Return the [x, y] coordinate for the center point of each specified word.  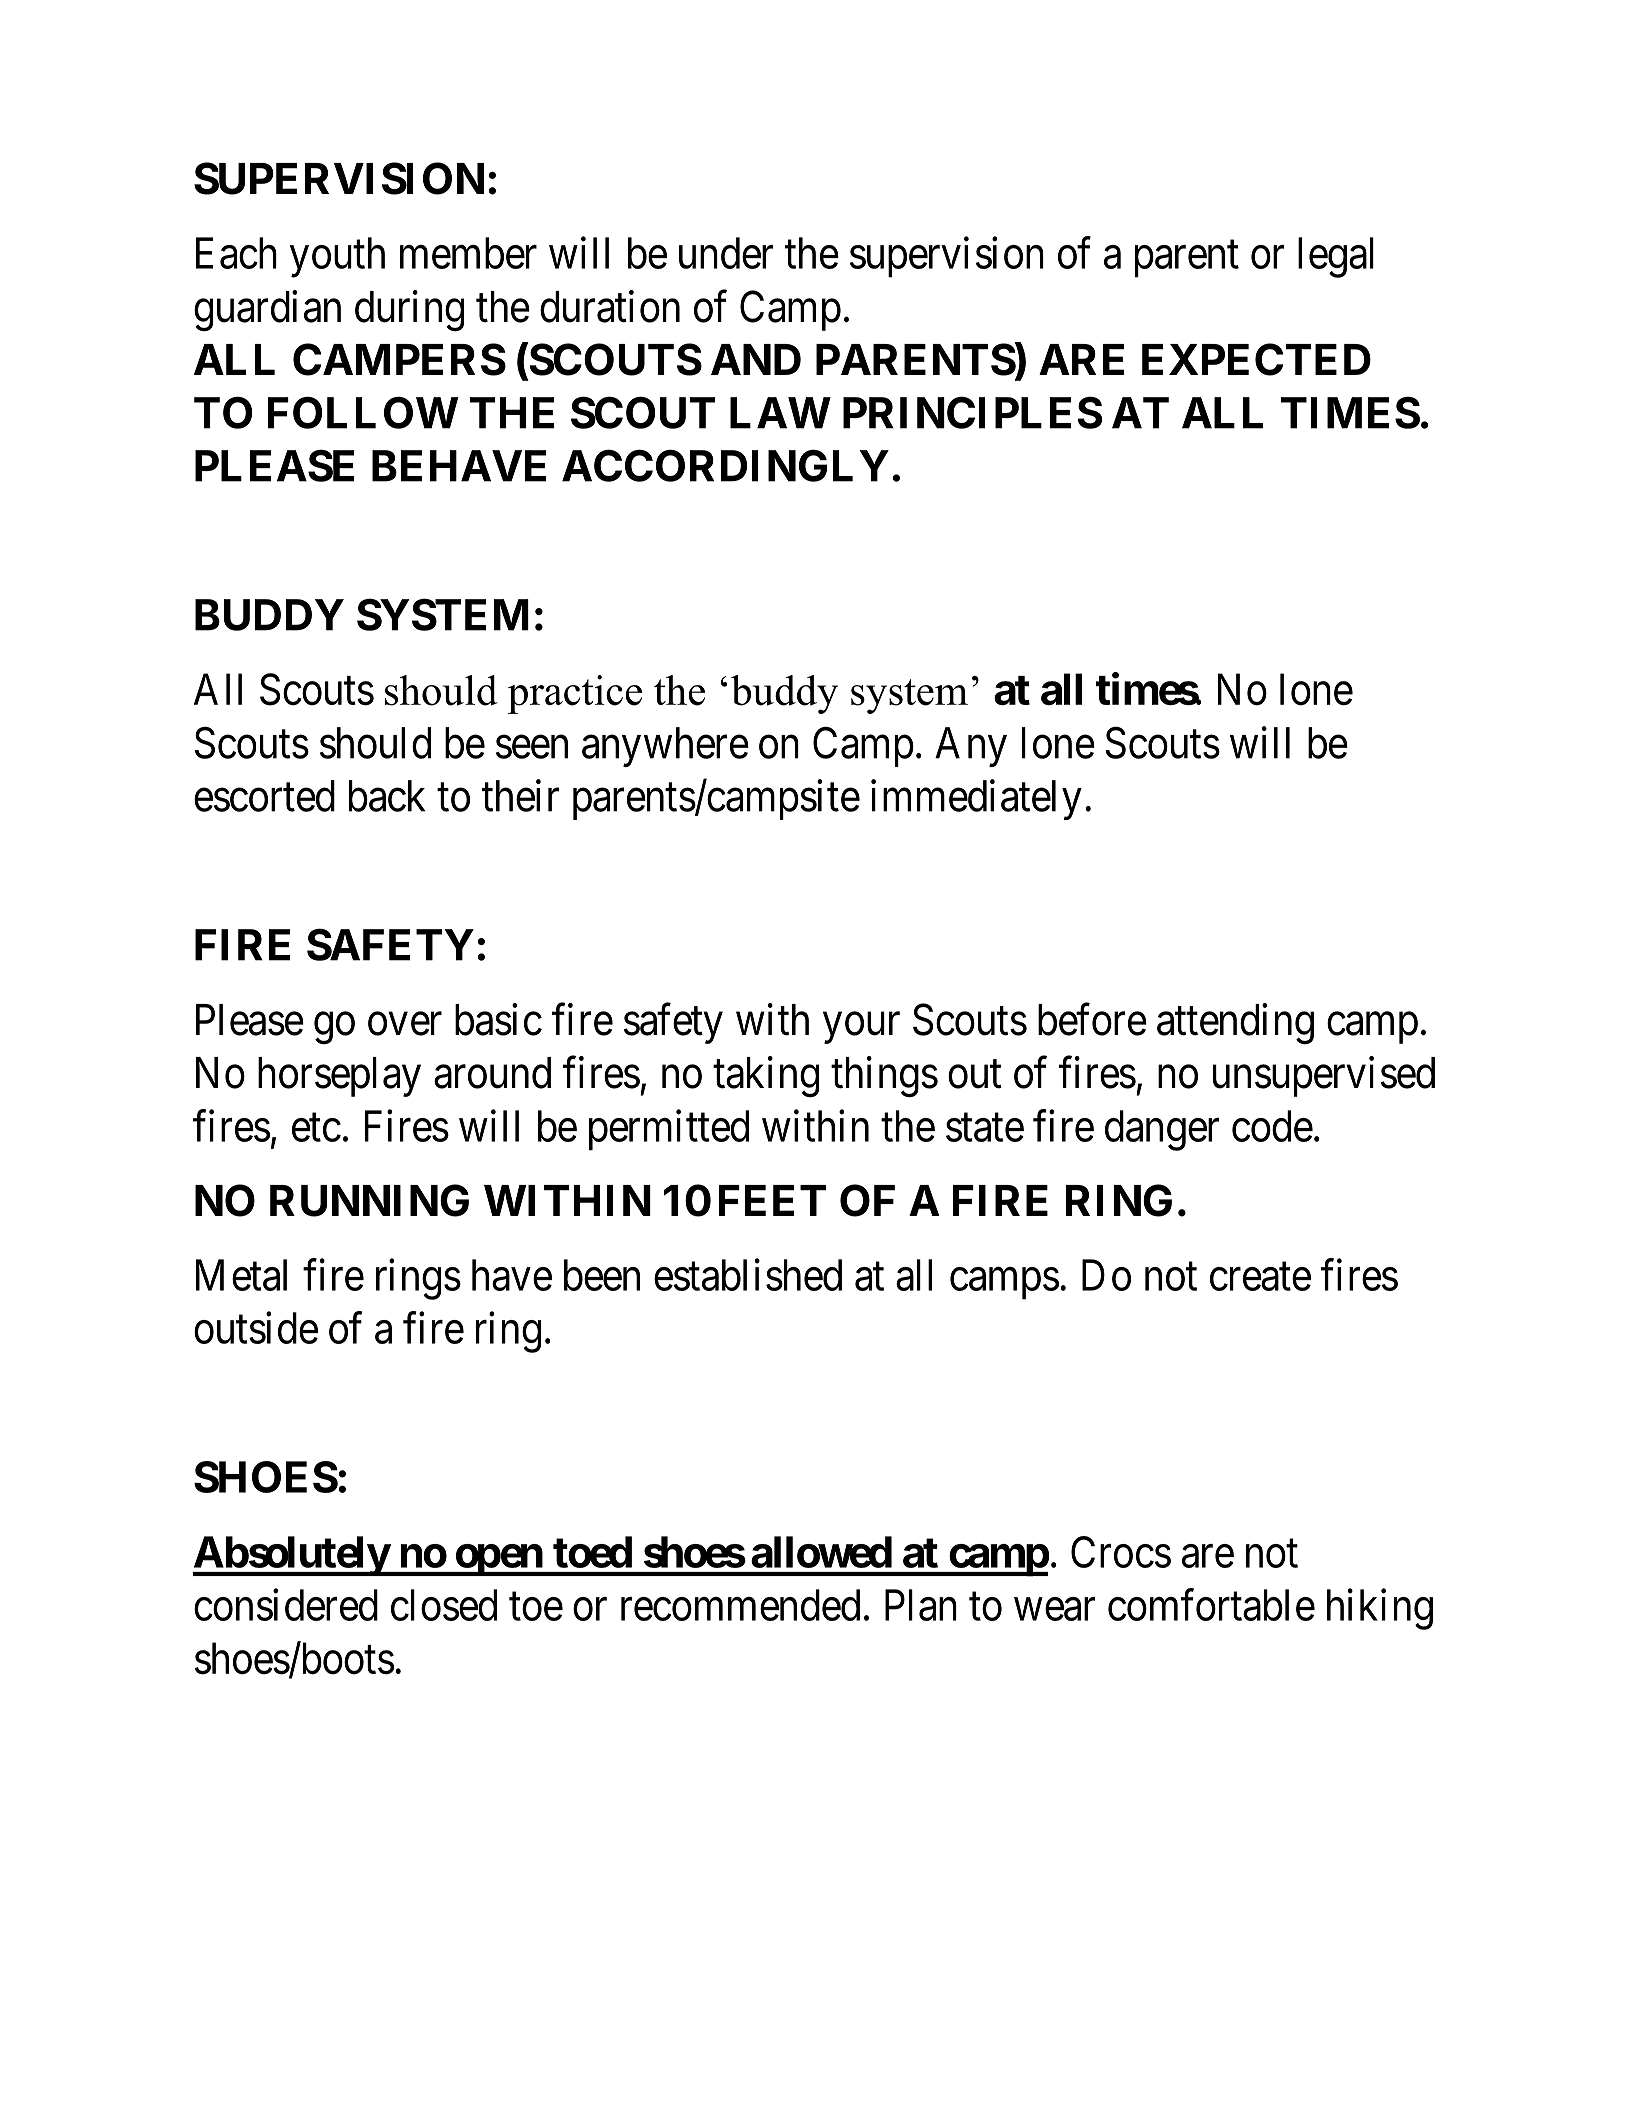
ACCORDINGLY [725, 465]
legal [1336, 257]
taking [766, 1076]
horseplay [339, 1077]
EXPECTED [1256, 359]
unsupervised [1324, 1076]
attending [1235, 1023]
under [726, 253]
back [387, 796]
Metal [241, 1275]
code [1272, 1126]
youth [337, 257]
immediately [976, 800]
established [748, 1275]
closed [444, 1605]
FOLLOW [363, 412]
